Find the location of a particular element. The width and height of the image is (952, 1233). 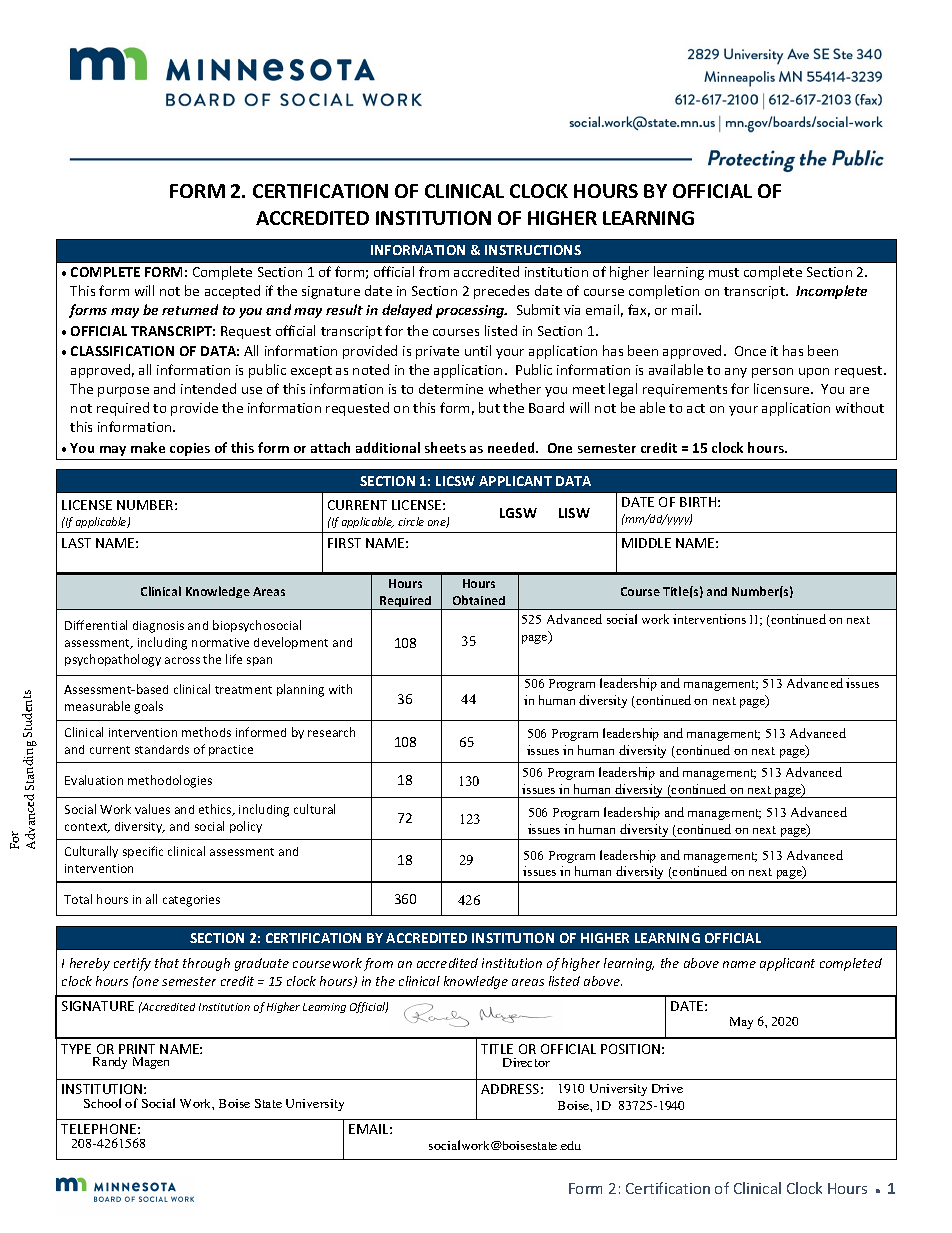

sheets is located at coordinates (445, 447).
